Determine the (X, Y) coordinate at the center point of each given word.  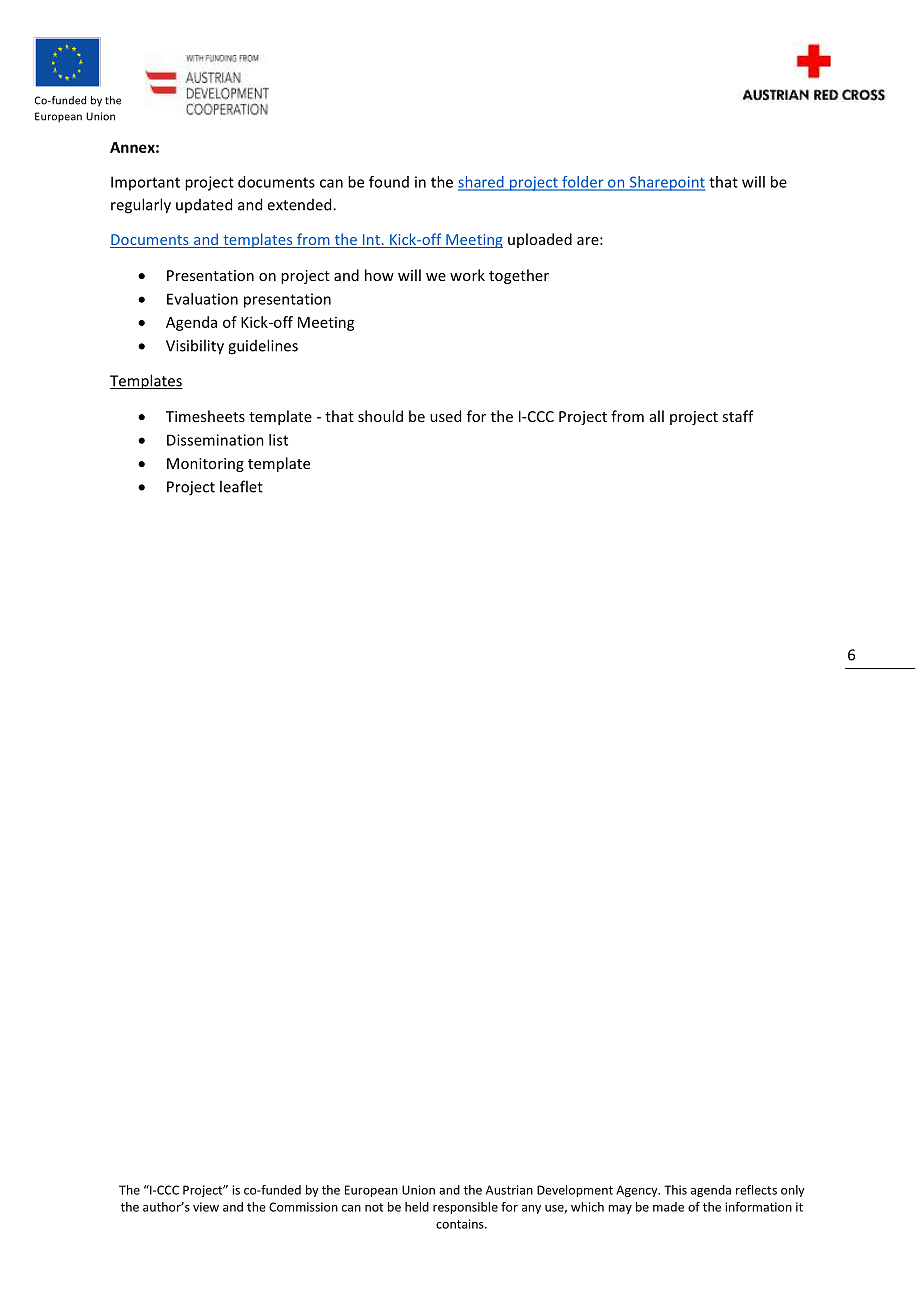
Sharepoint (666, 183)
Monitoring (205, 465)
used (445, 416)
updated (204, 205)
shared (482, 183)
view (206, 1207)
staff (738, 416)
